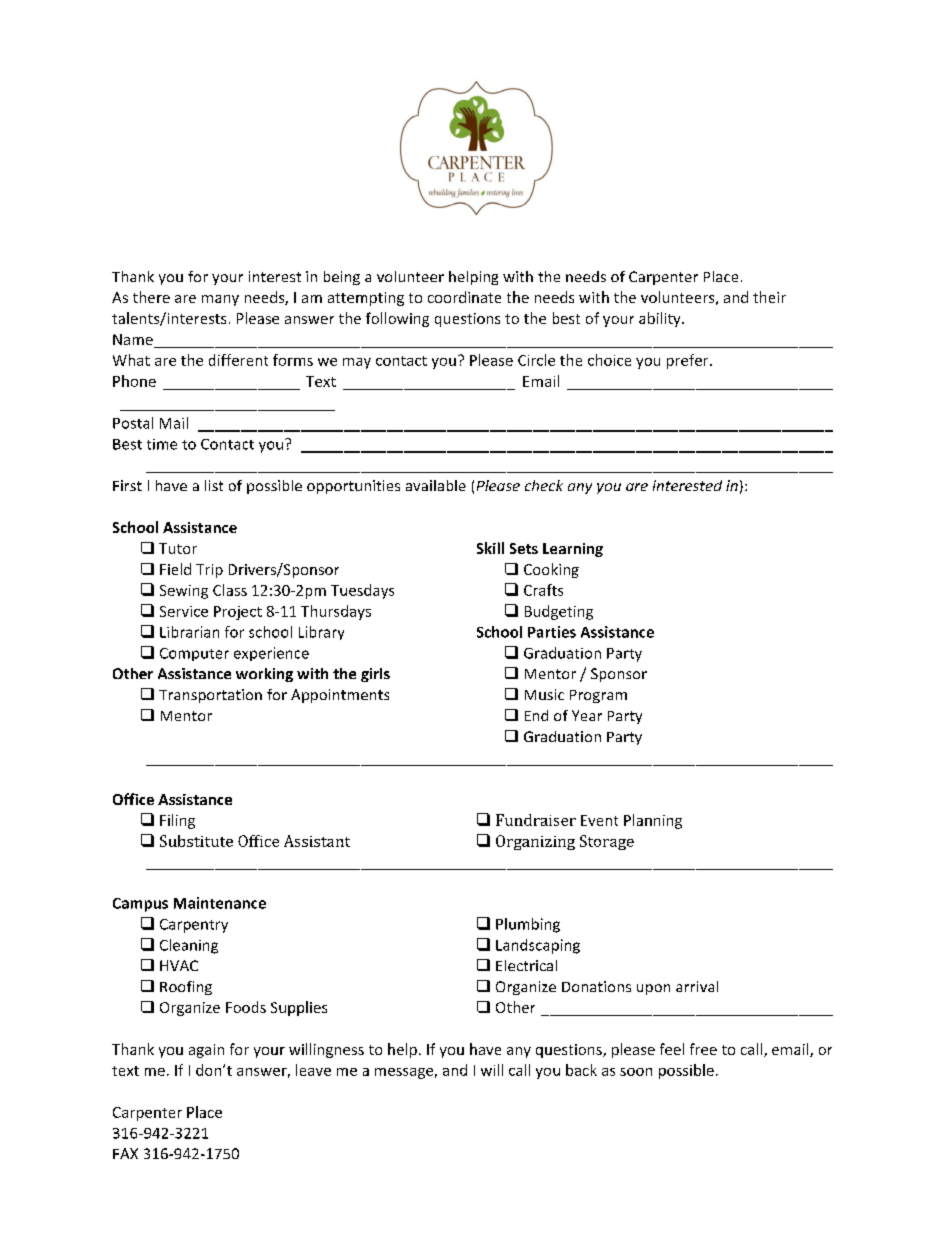 The width and height of the page is (952, 1233). What do you see at coordinates (573, 550) in the page?
I see `Learning` at bounding box center [573, 550].
